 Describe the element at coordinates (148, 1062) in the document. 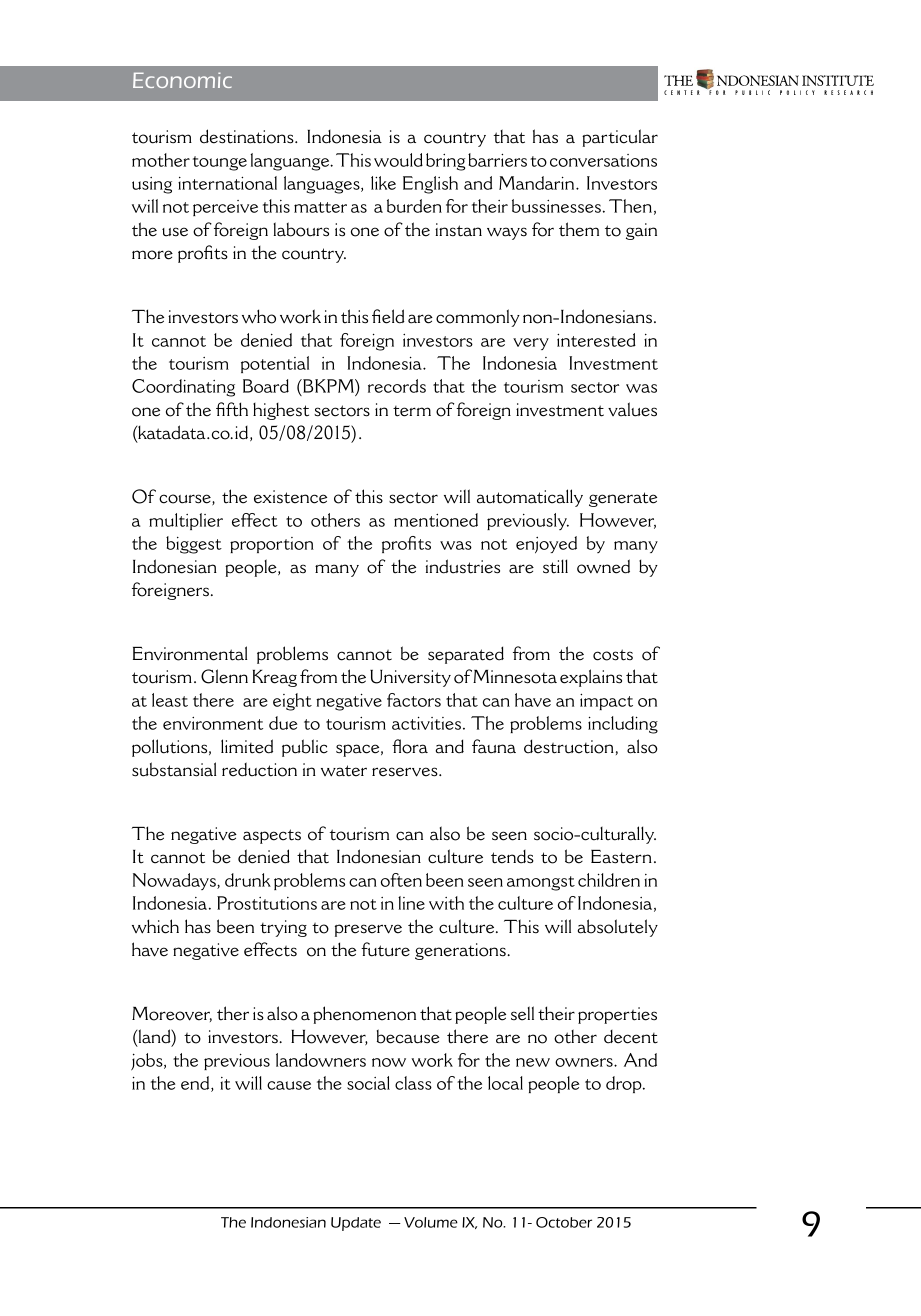

I see `jobs` at that location.
